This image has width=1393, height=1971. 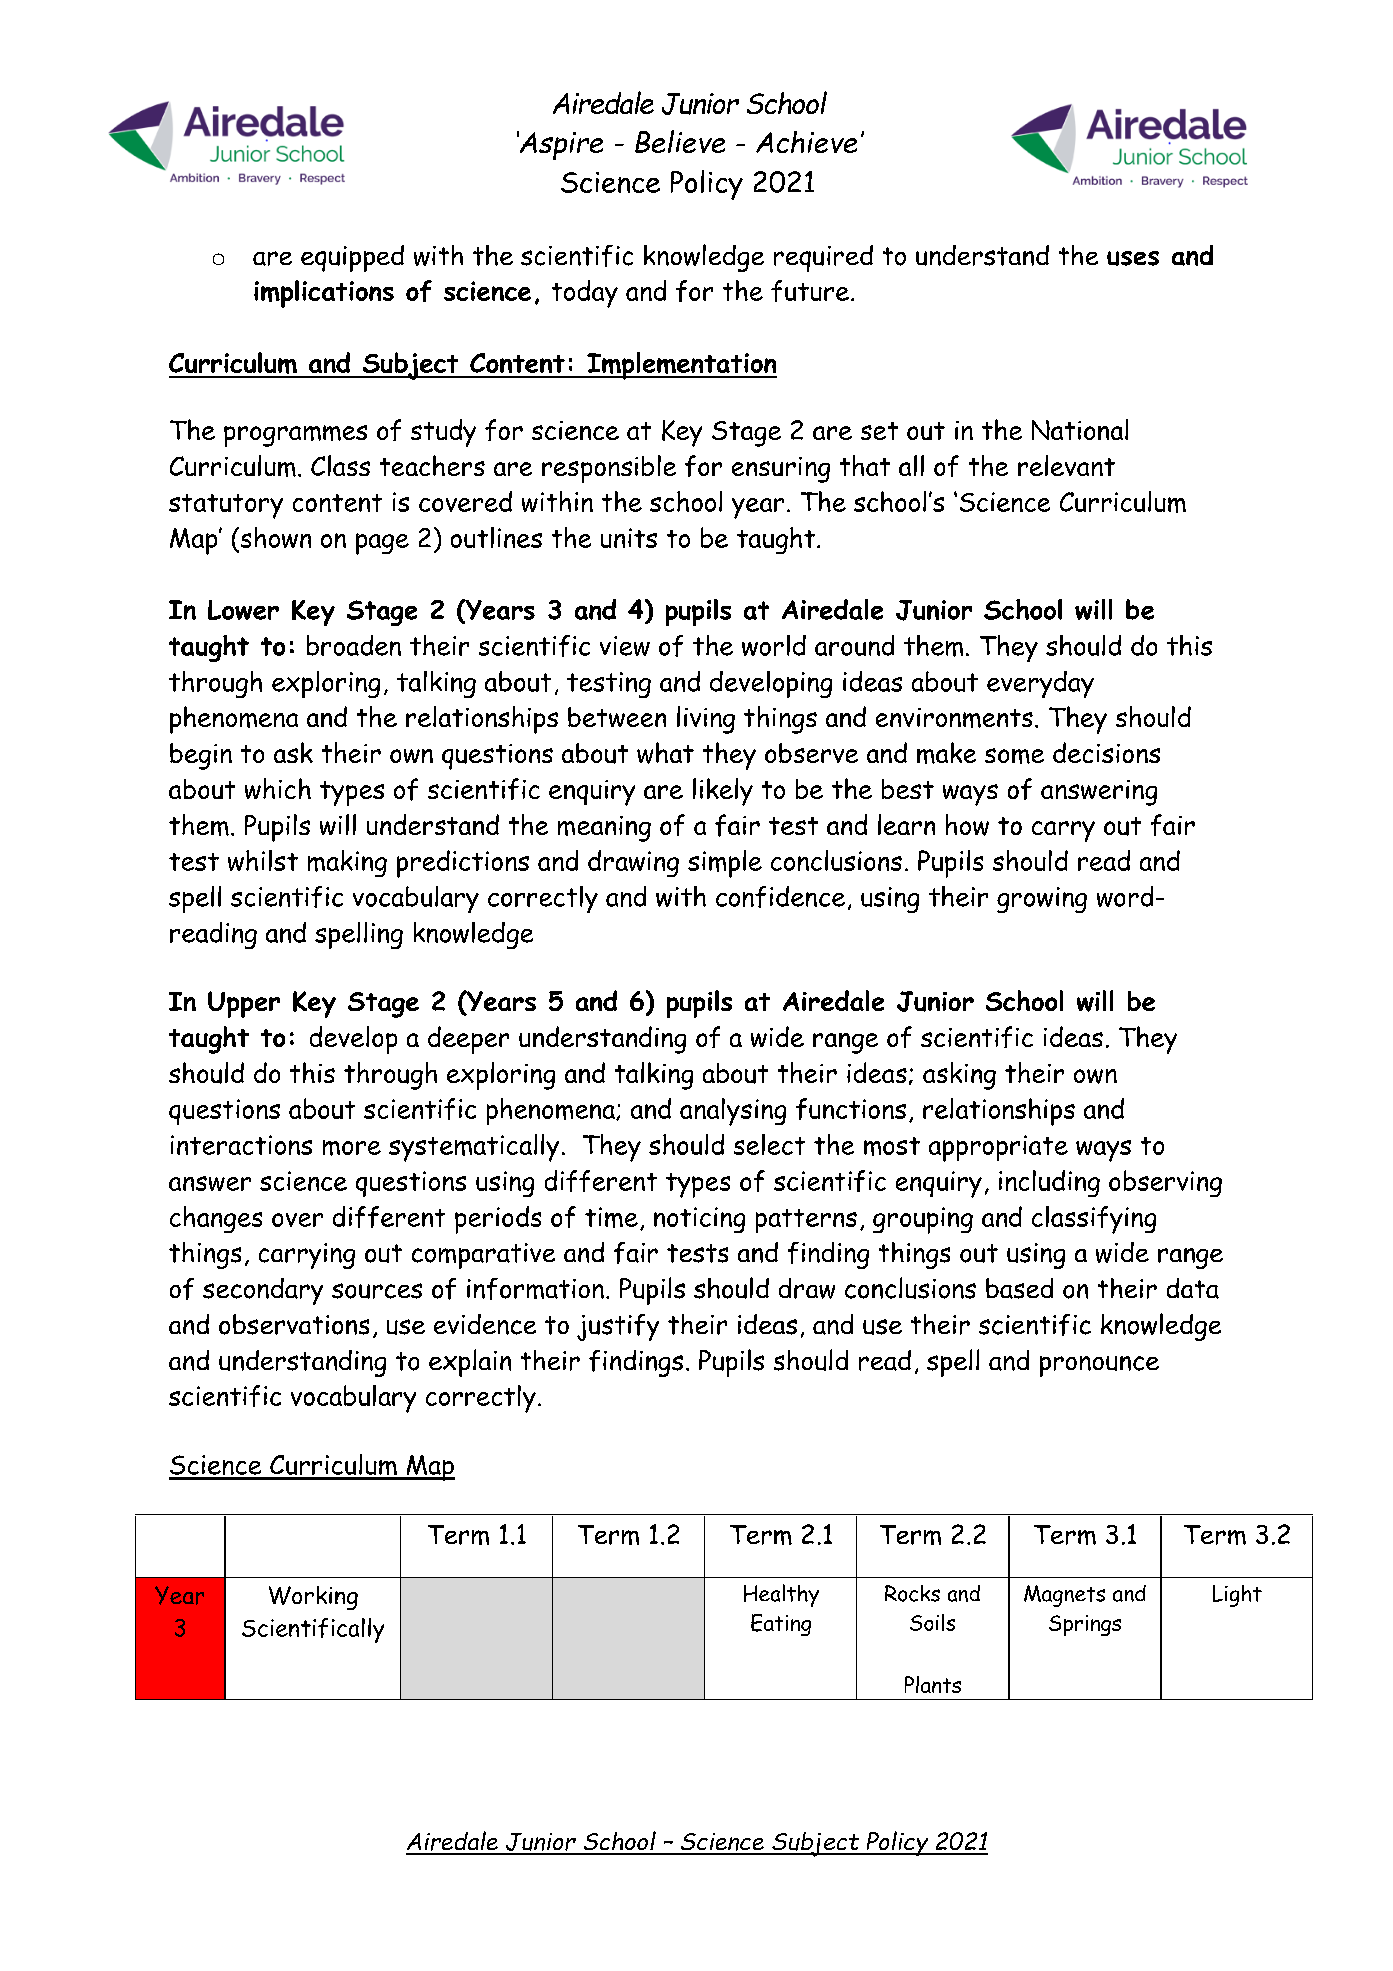 I want to click on select, so click(x=769, y=1144).
